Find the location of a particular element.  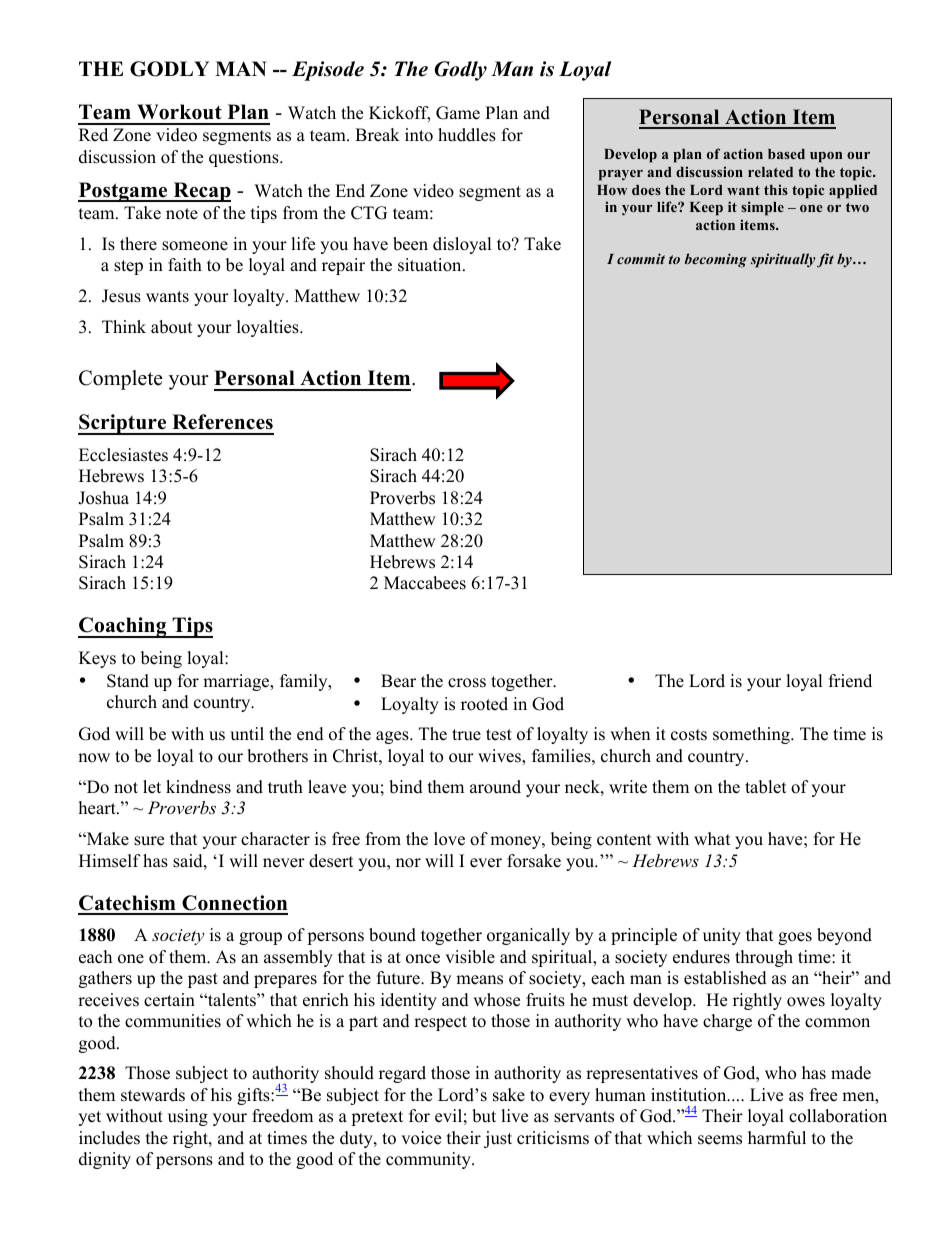

rooted is located at coordinates (484, 704).
